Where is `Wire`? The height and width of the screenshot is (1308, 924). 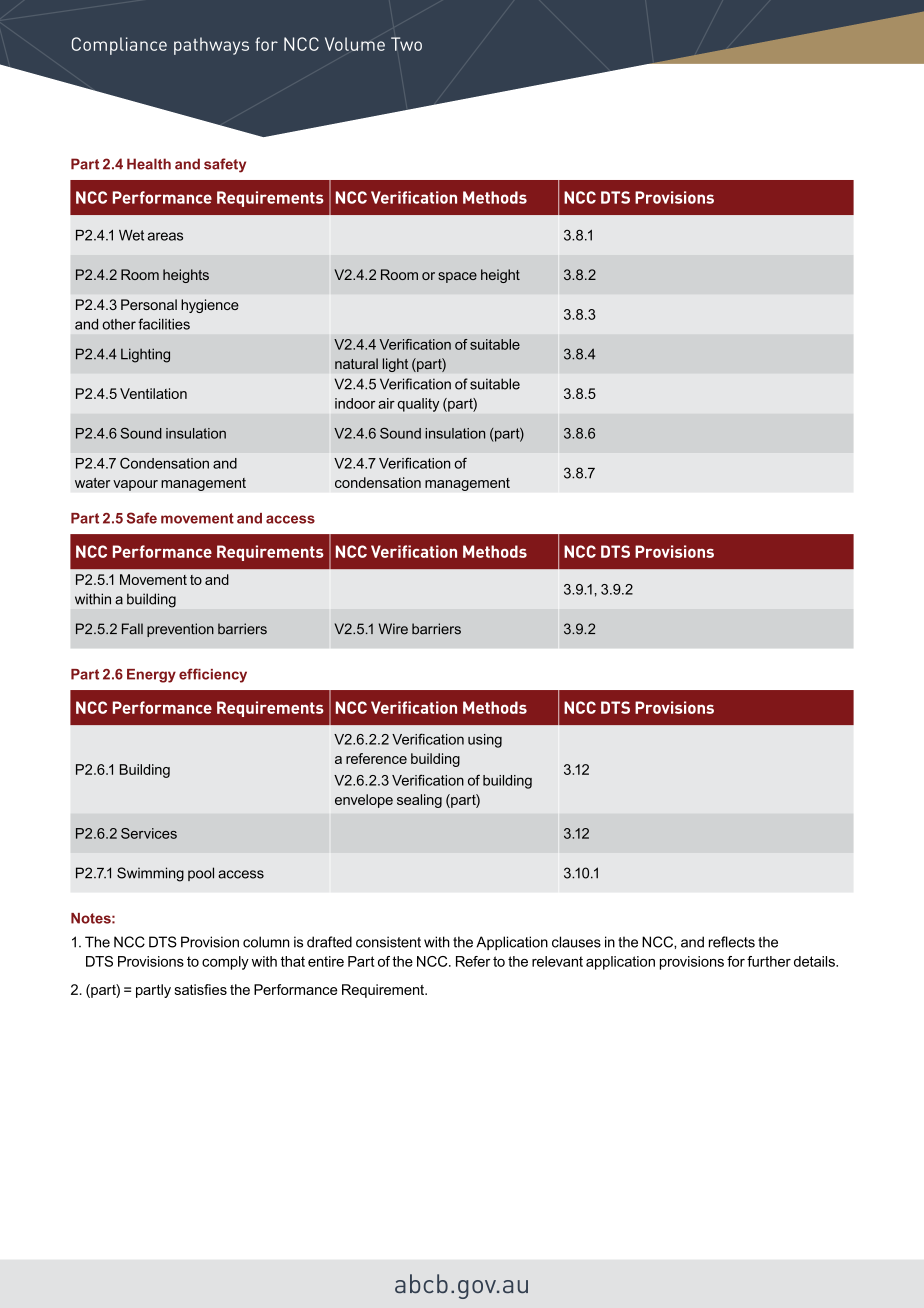 Wire is located at coordinates (393, 629).
